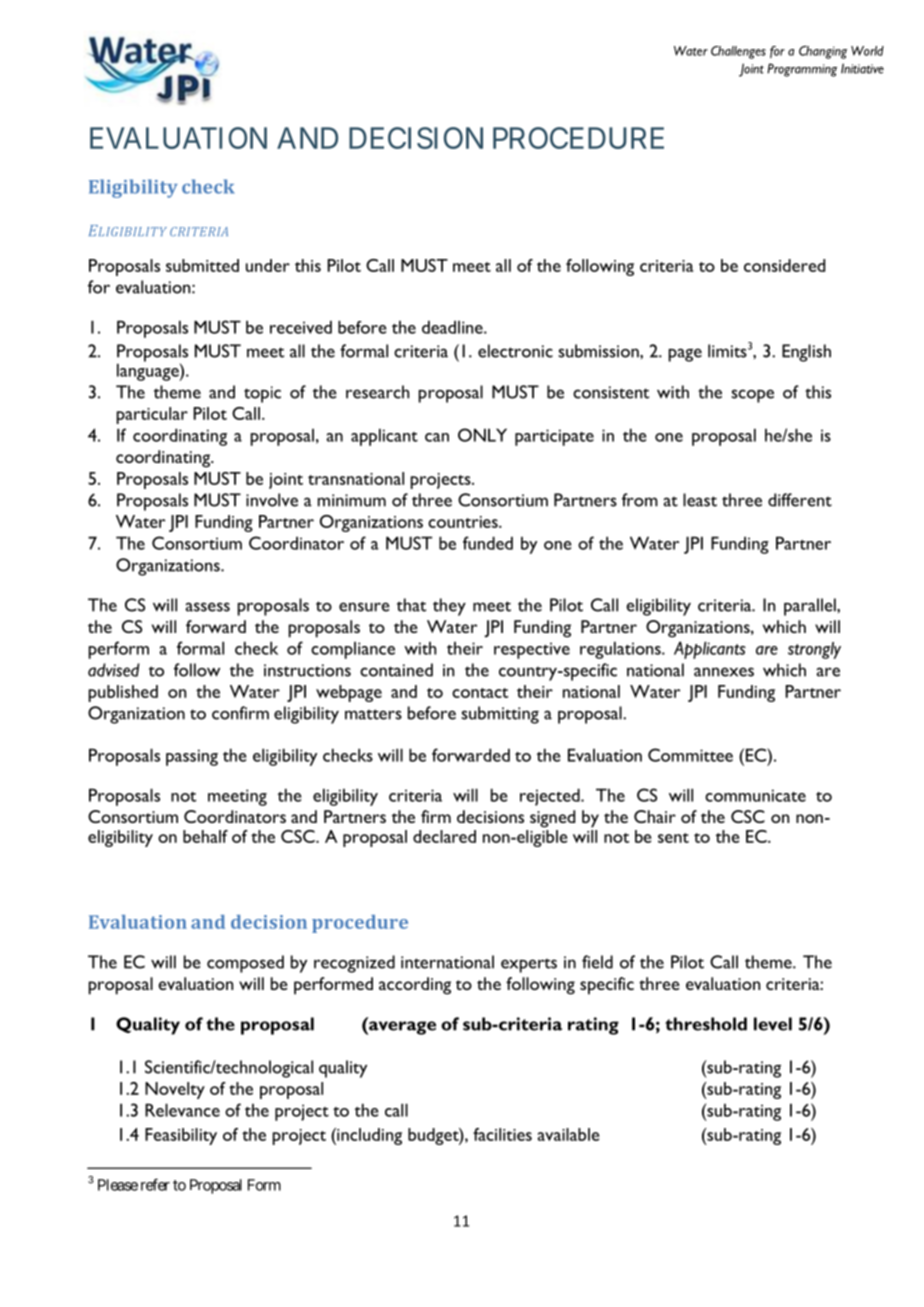  I want to click on submitted, so click(202, 265).
